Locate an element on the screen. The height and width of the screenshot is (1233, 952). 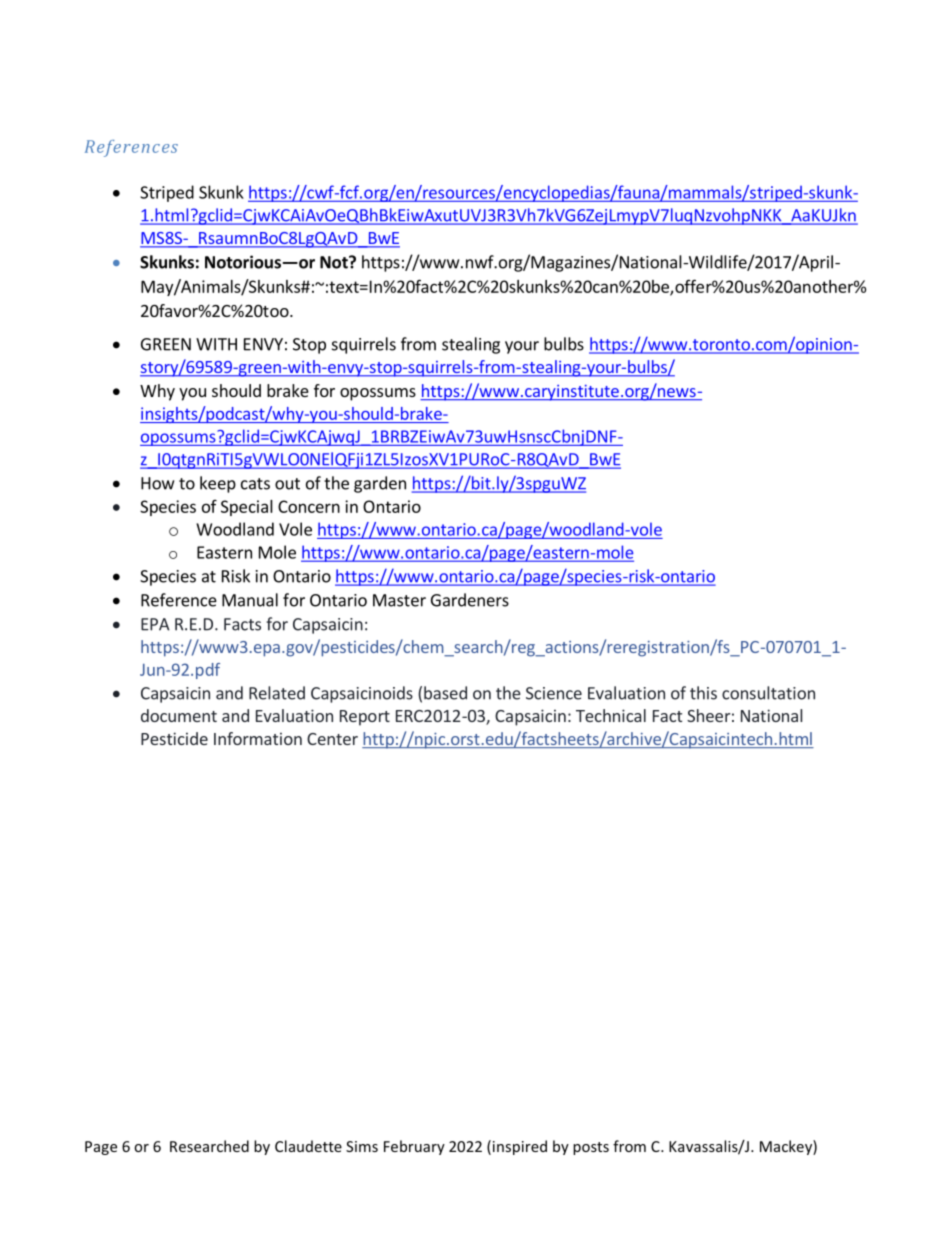
Technical is located at coordinates (611, 715).
